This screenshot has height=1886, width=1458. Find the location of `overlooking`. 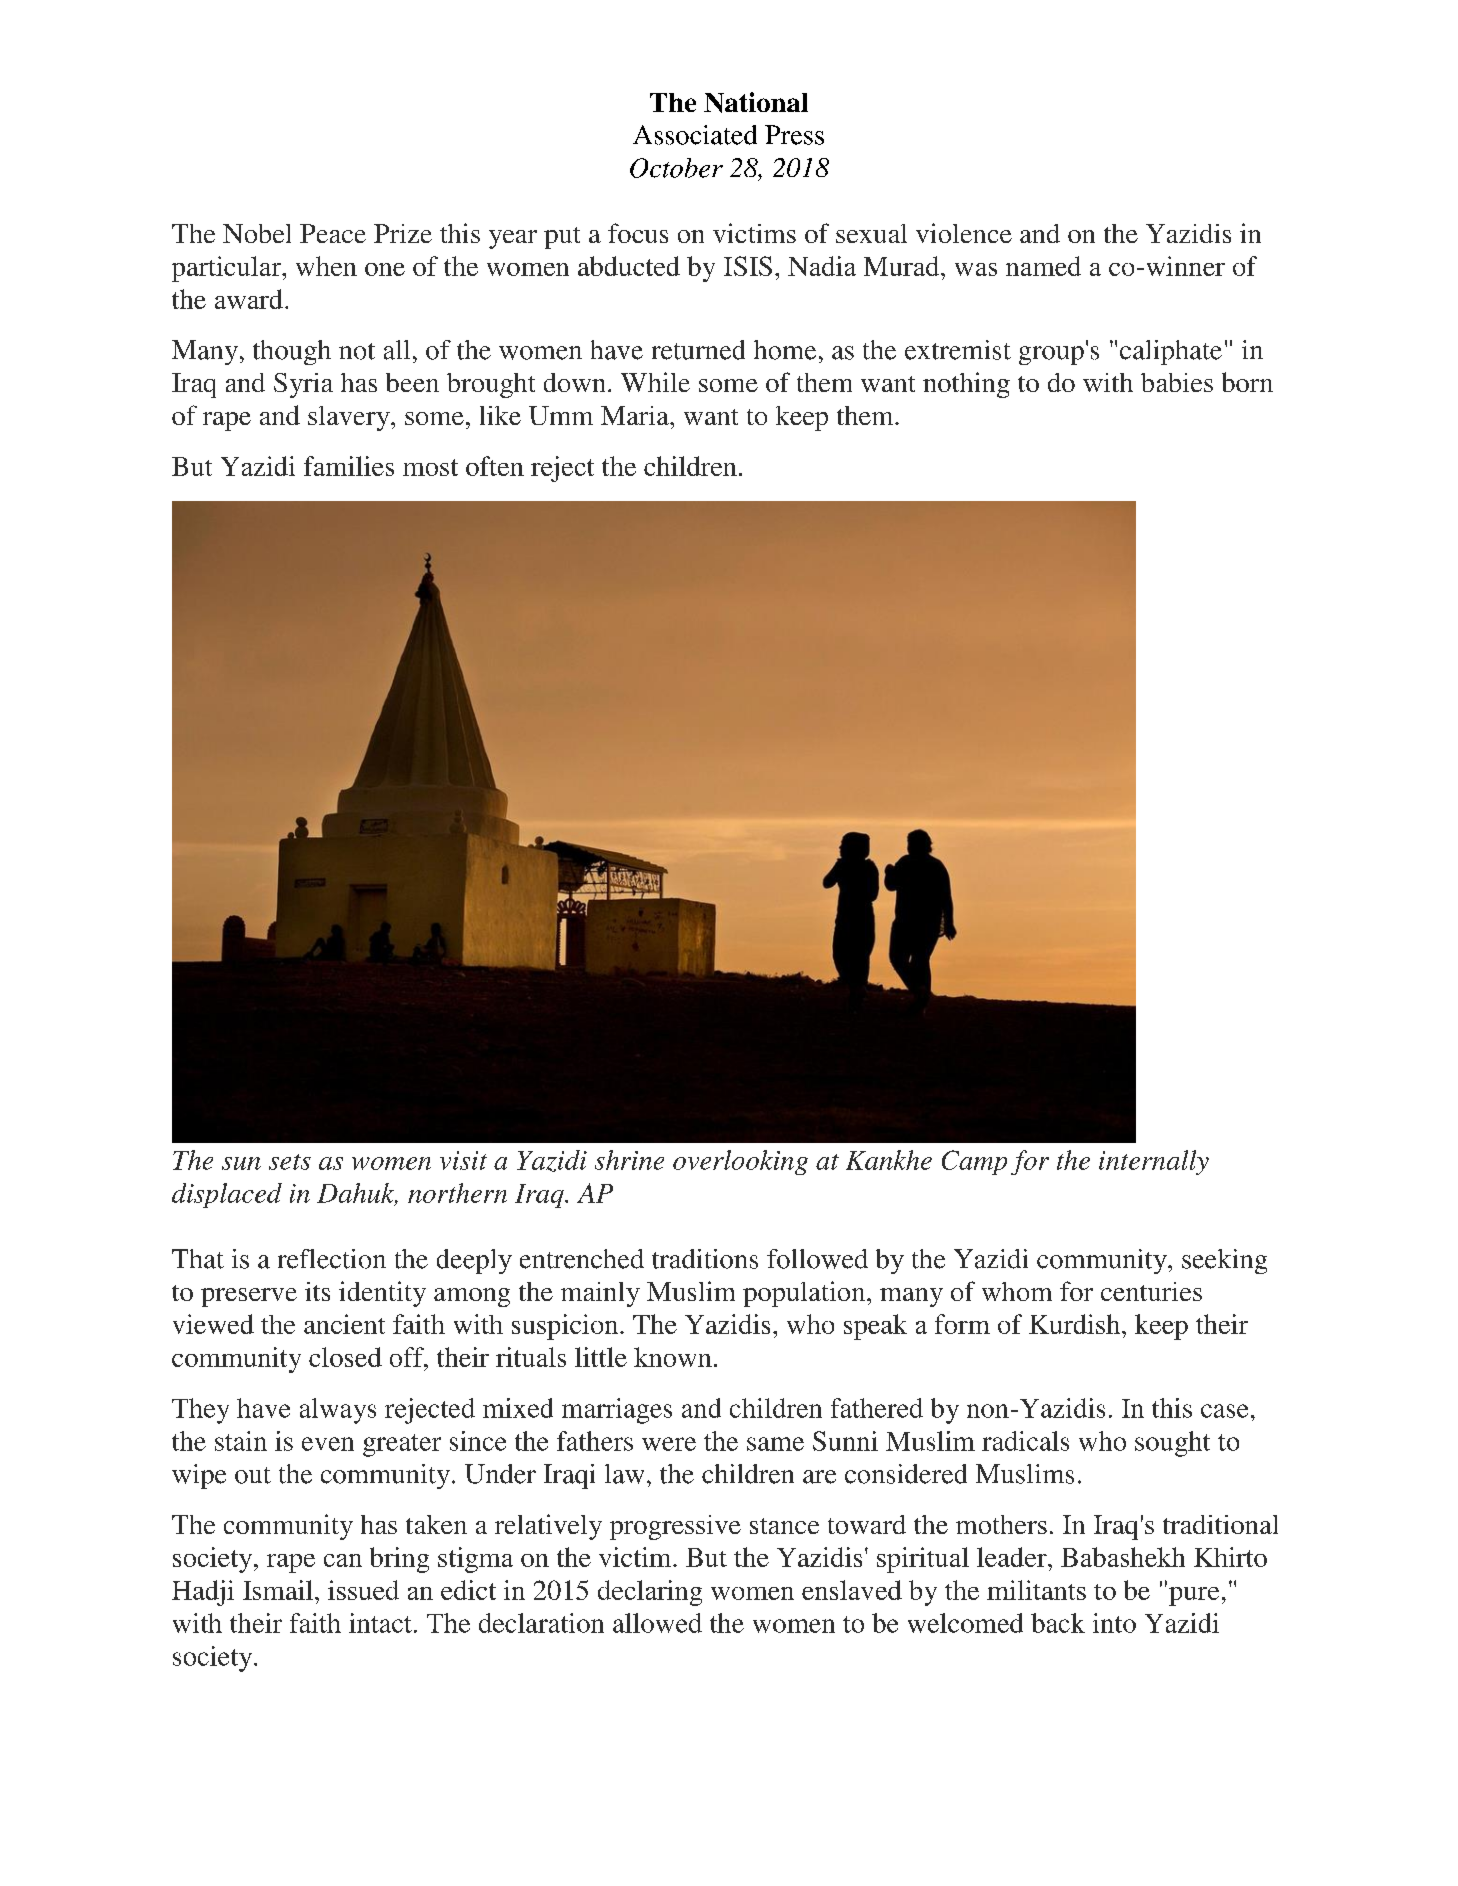

overlooking is located at coordinates (740, 1162).
